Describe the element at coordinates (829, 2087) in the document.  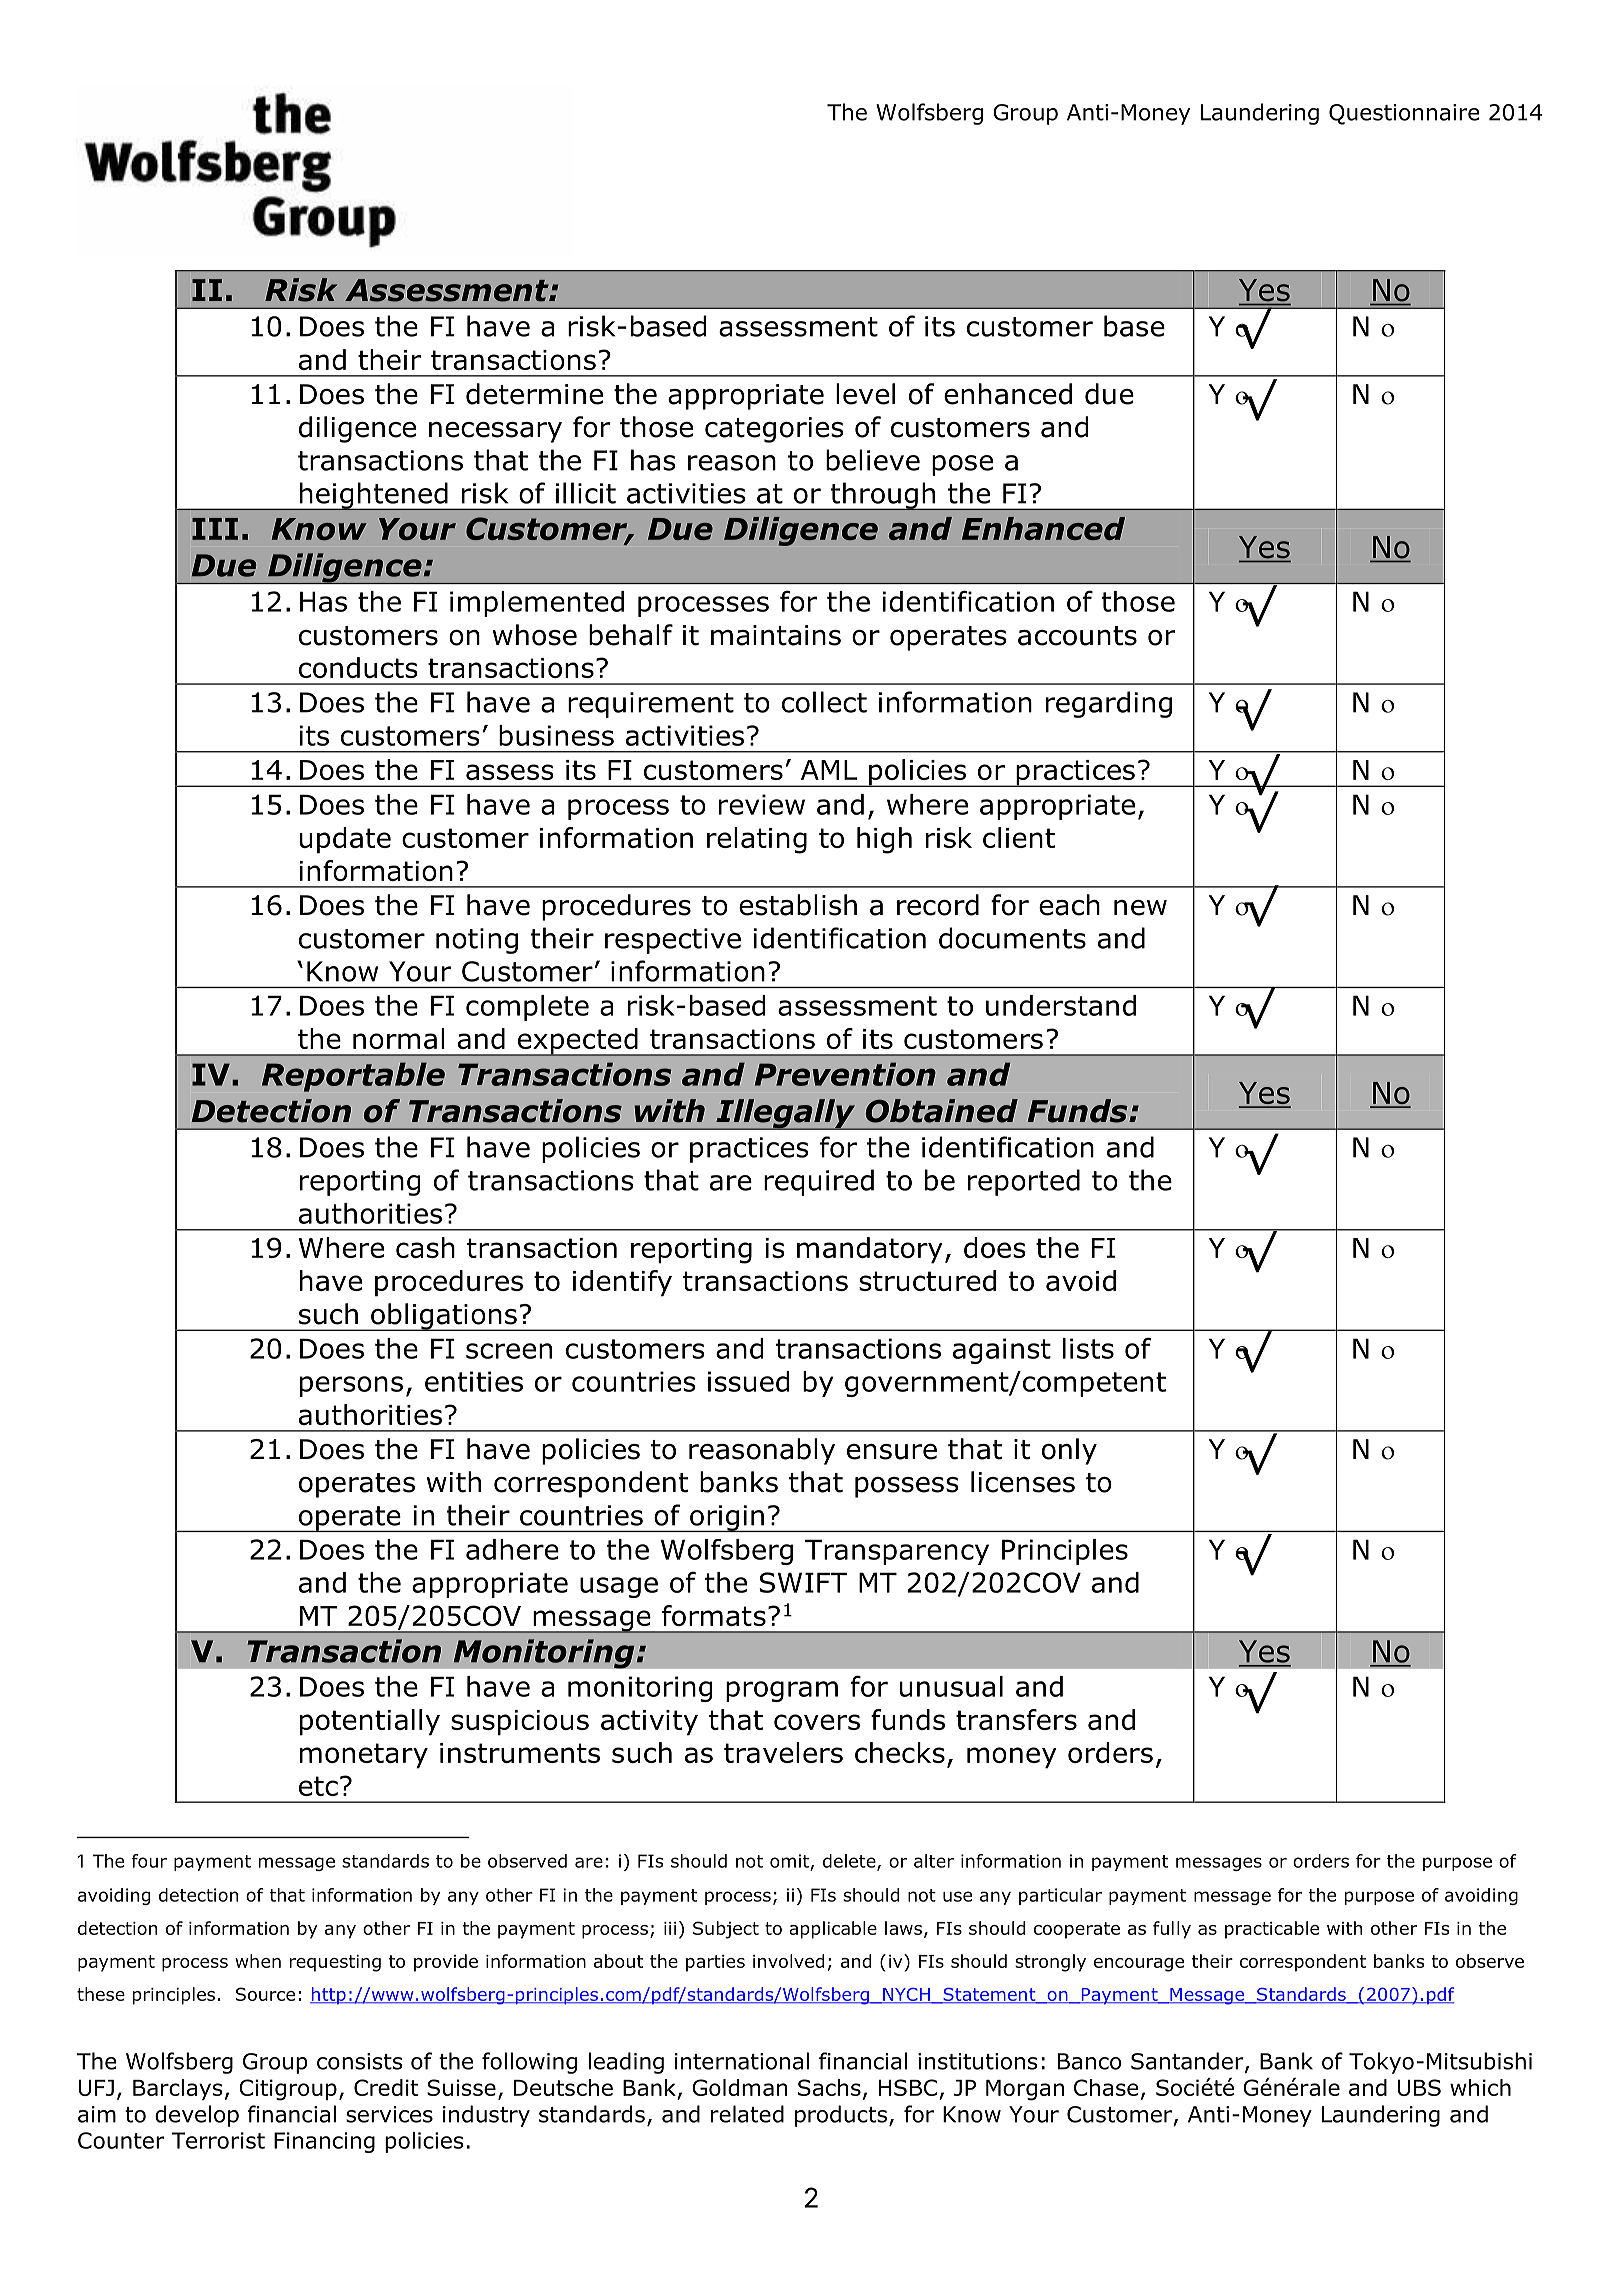
I see `Sachs` at that location.
